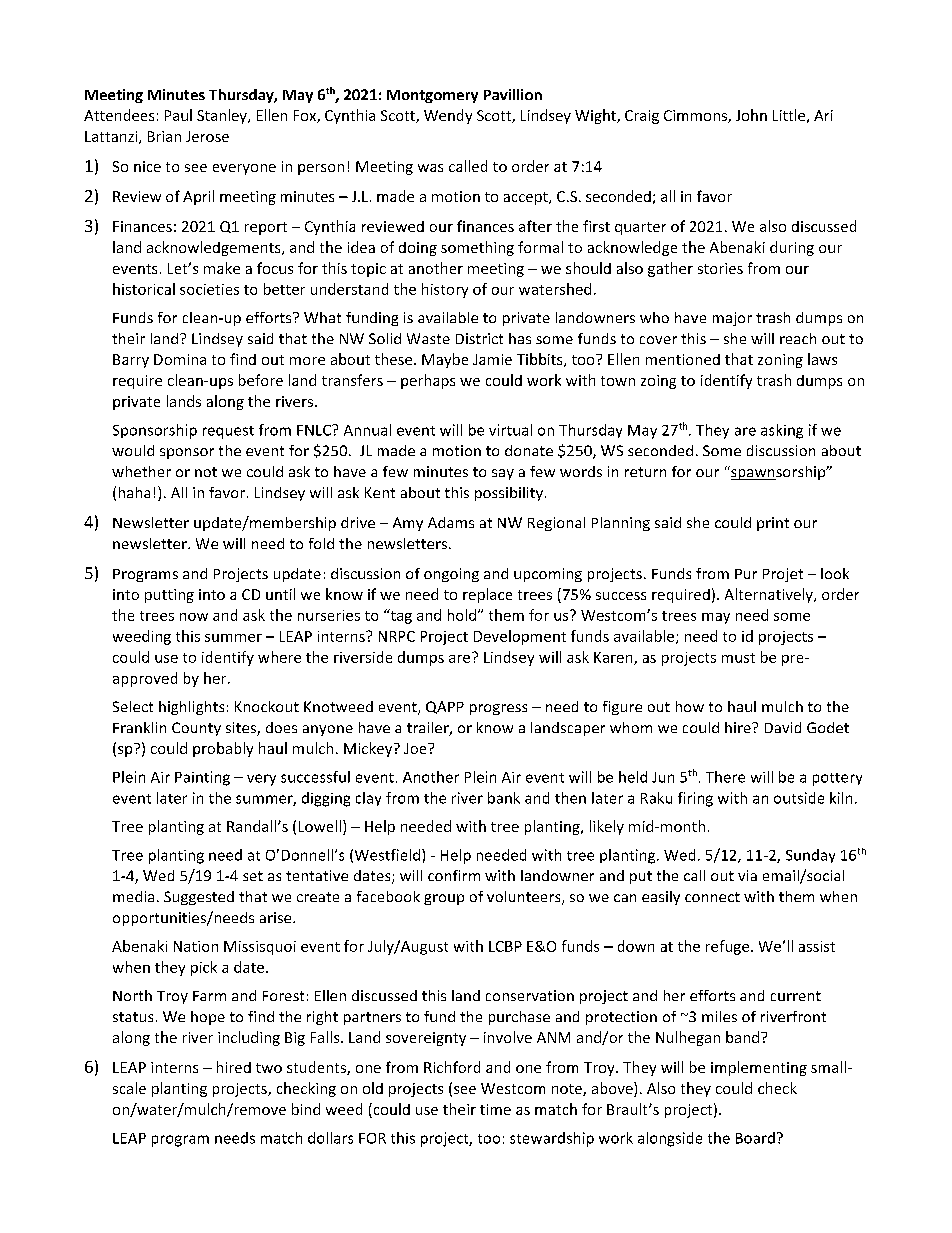 This screenshot has width=952, height=1233. What do you see at coordinates (178, 115) in the screenshot?
I see `Paul` at bounding box center [178, 115].
